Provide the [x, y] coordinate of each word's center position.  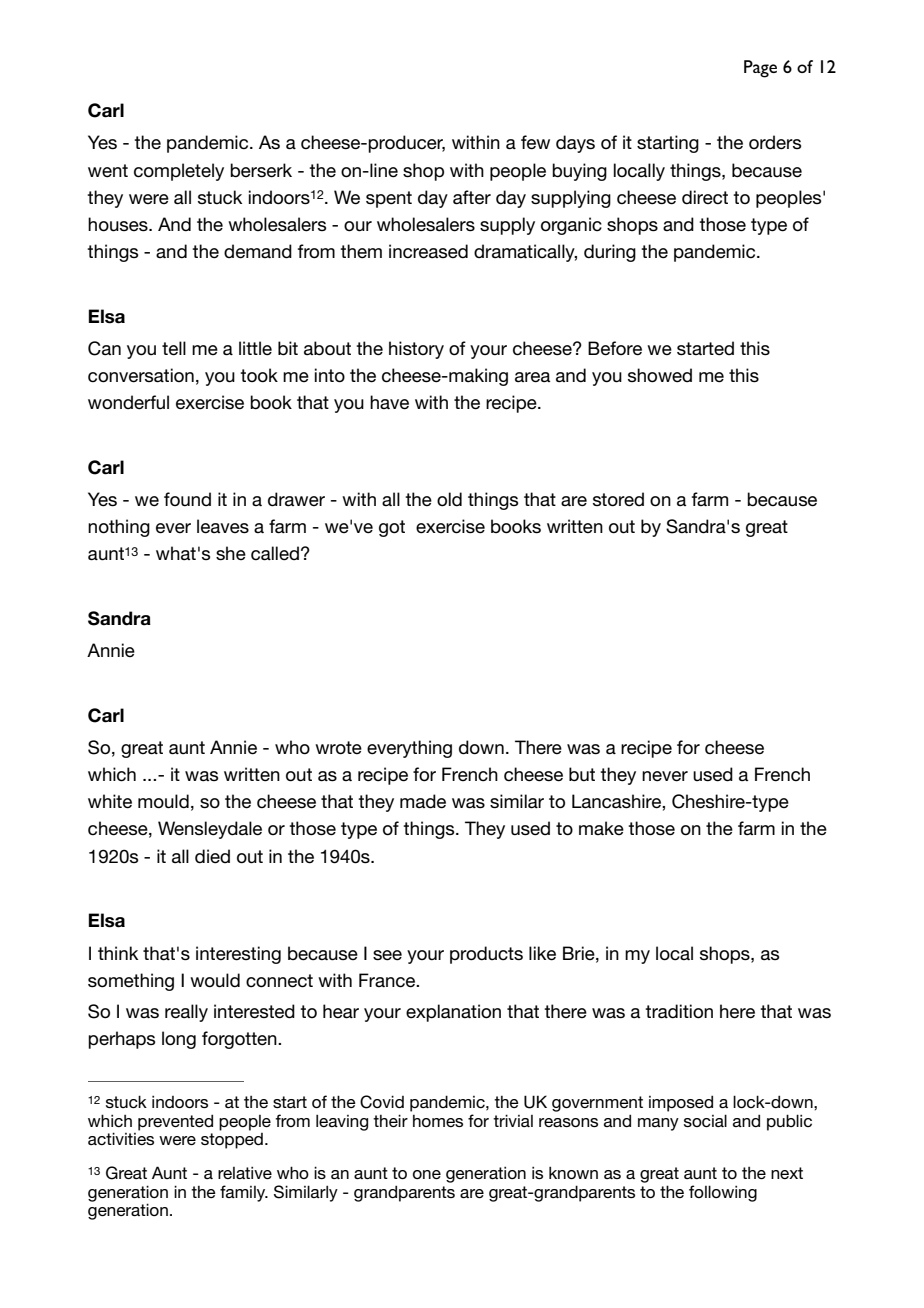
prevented [175, 1122]
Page [760, 69]
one [427, 1174]
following [723, 1193]
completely [179, 172]
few [535, 142]
